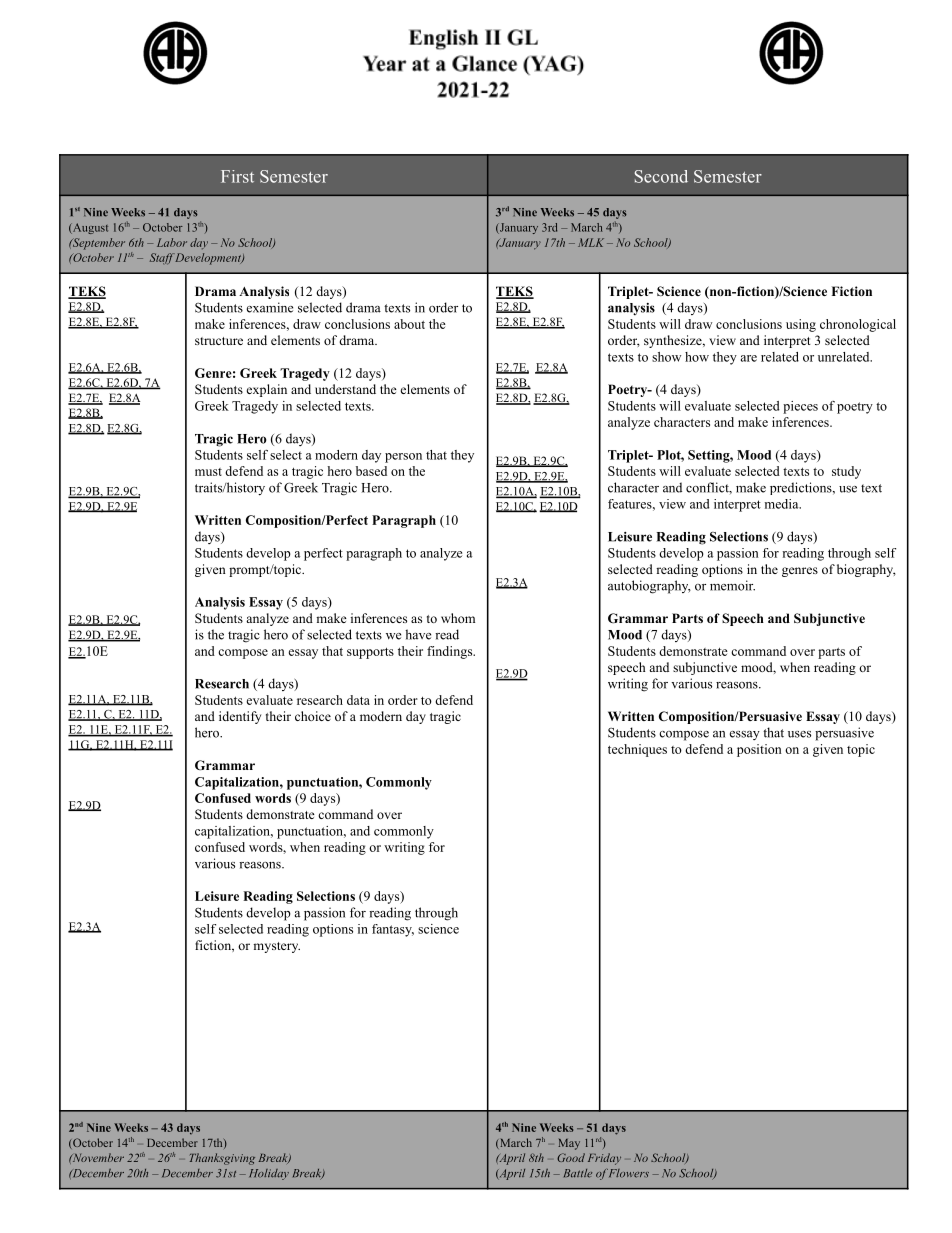 The image size is (952, 1233). What do you see at coordinates (240, 717) in the screenshot?
I see `identify` at bounding box center [240, 717].
